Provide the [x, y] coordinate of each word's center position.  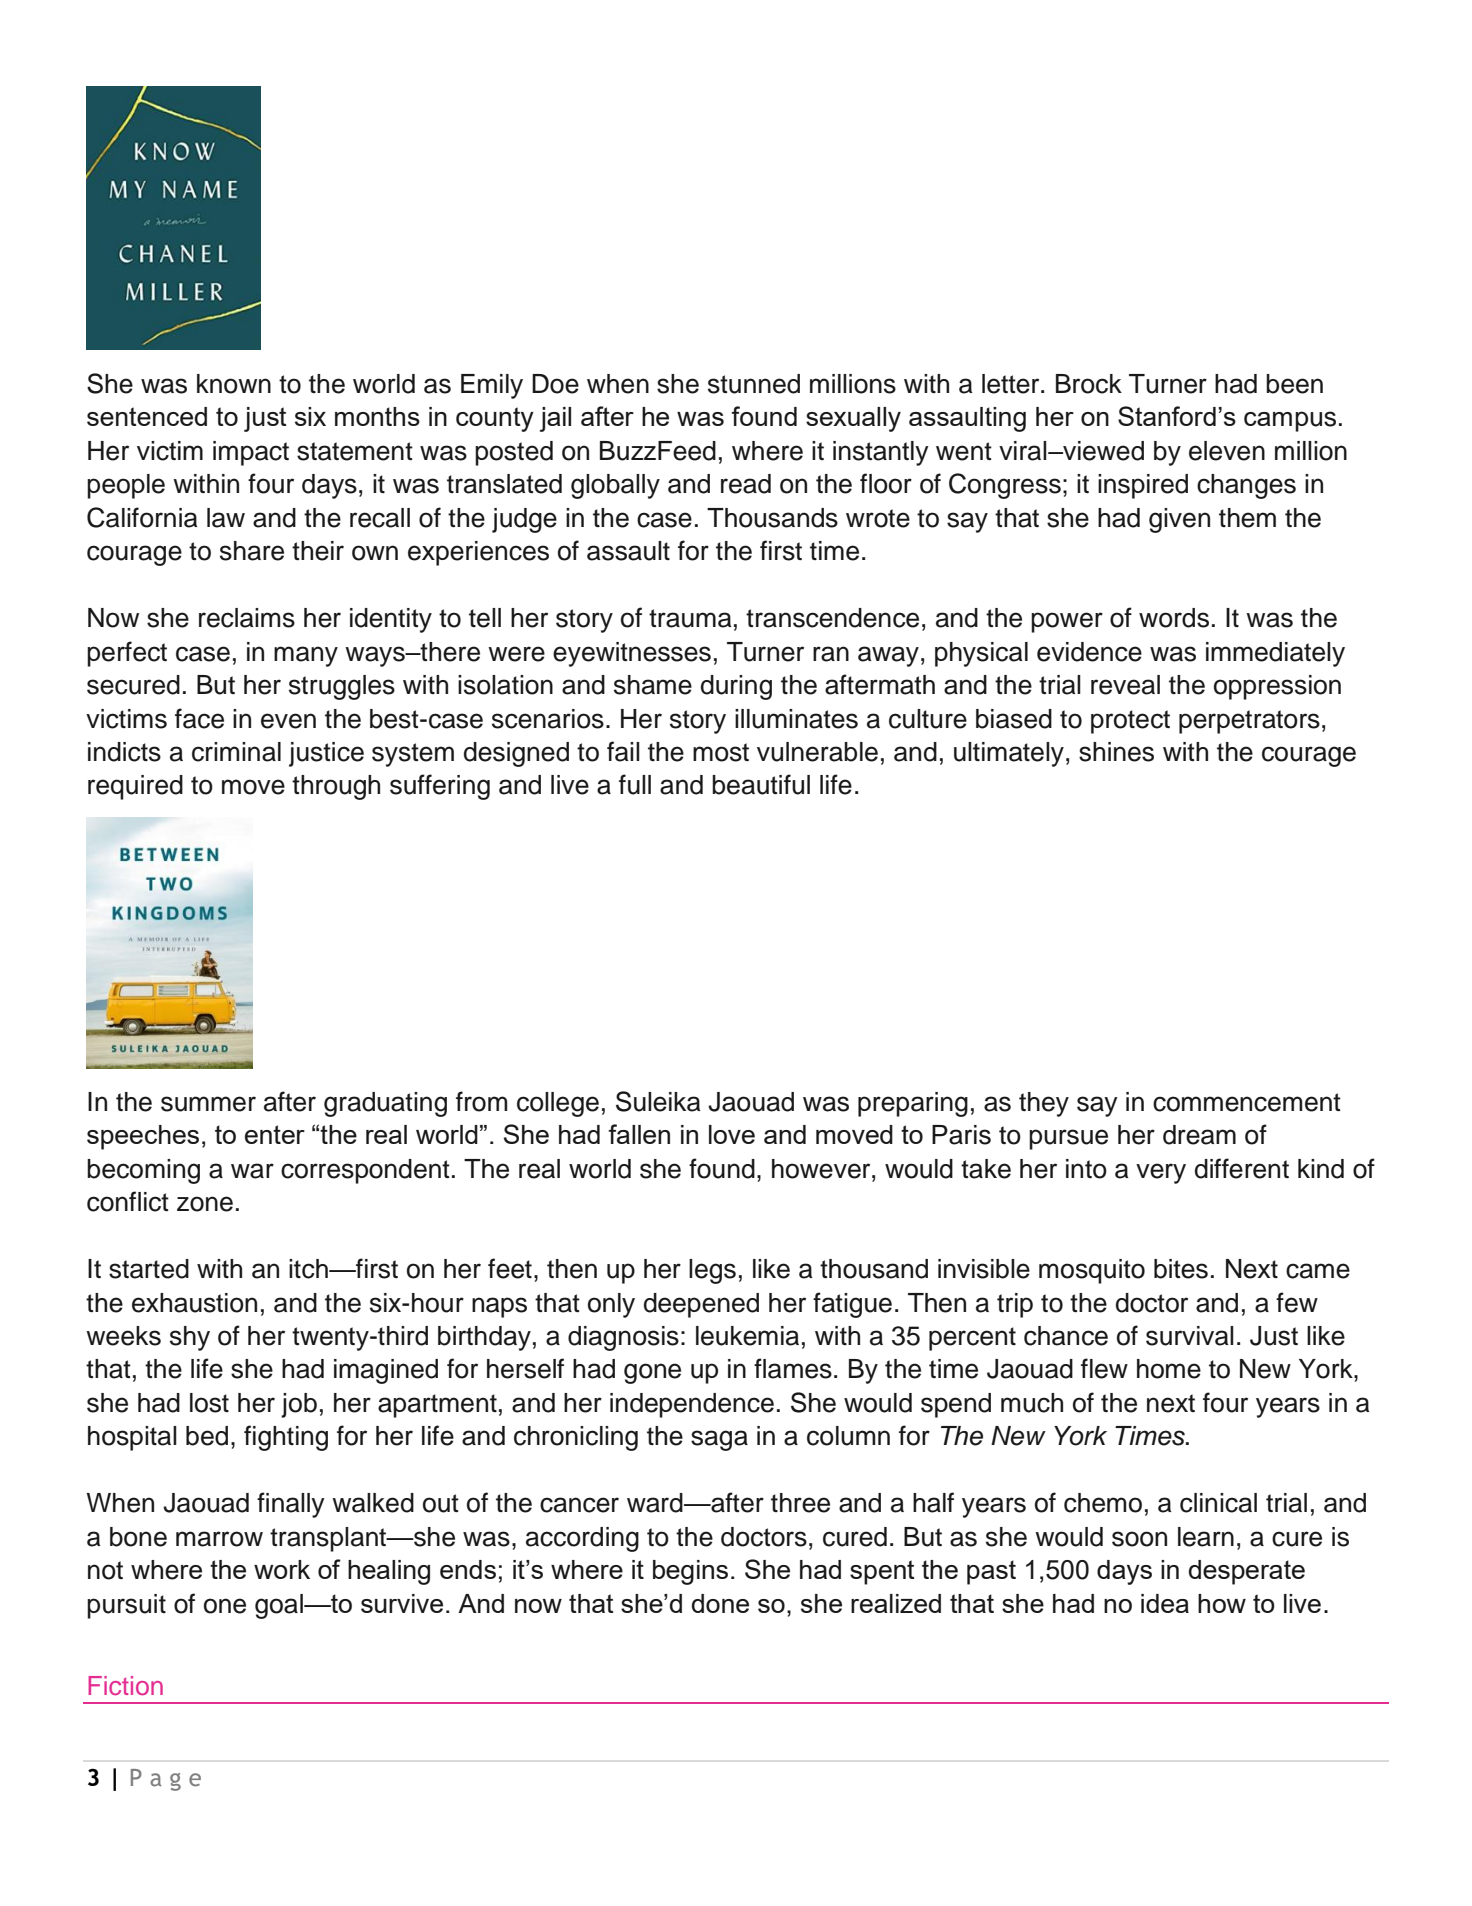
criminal [236, 752]
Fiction [125, 1685]
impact [251, 453]
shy [190, 1338]
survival [1190, 1336]
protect [1130, 722]
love [732, 1134]
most [721, 752]
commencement [1247, 1102]
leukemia [747, 1336]
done [720, 1603]
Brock [1089, 384]
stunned [754, 384]
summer [208, 1104]
